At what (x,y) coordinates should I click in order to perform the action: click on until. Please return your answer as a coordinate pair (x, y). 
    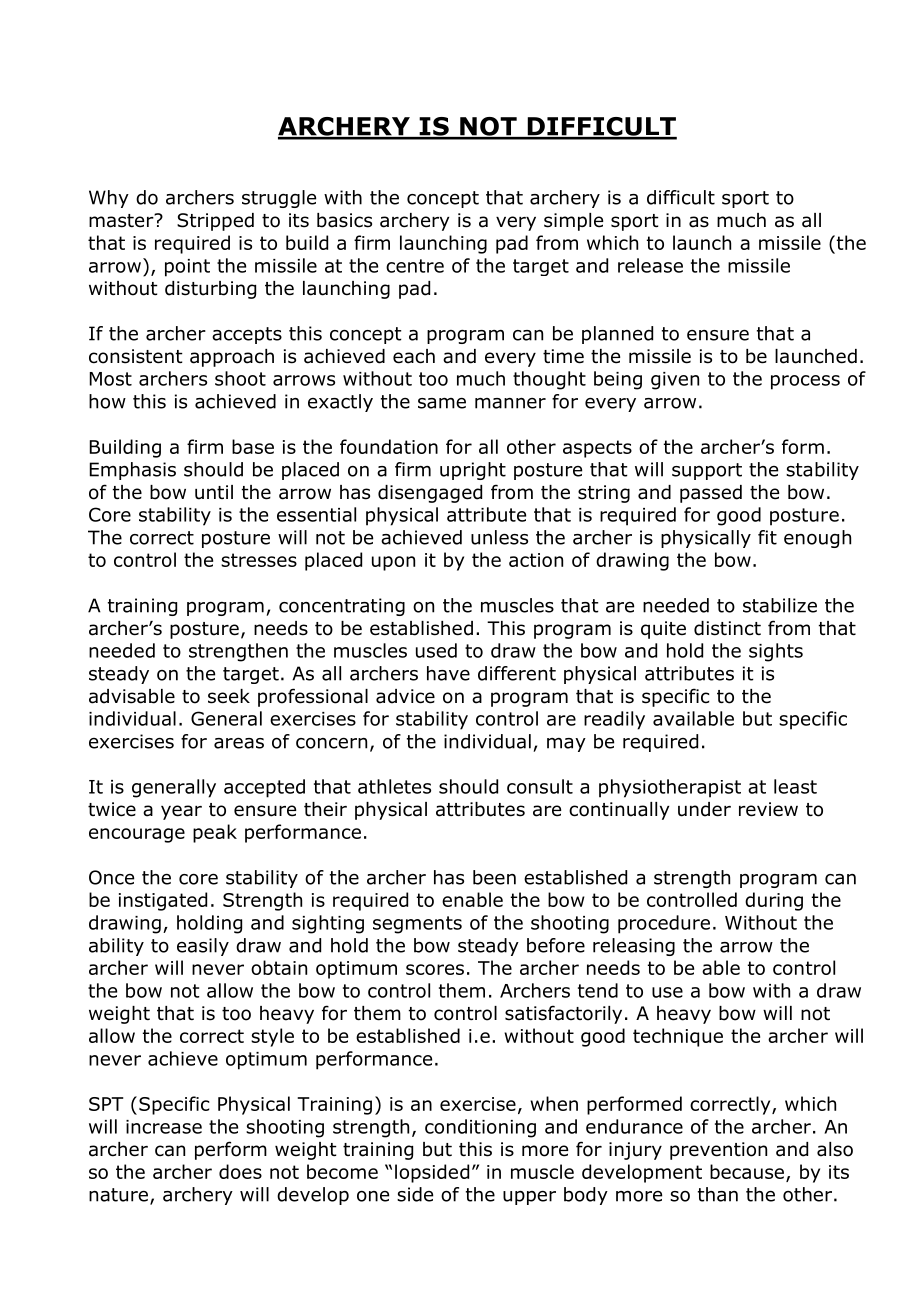
    Looking at the image, I should click on (214, 492).
